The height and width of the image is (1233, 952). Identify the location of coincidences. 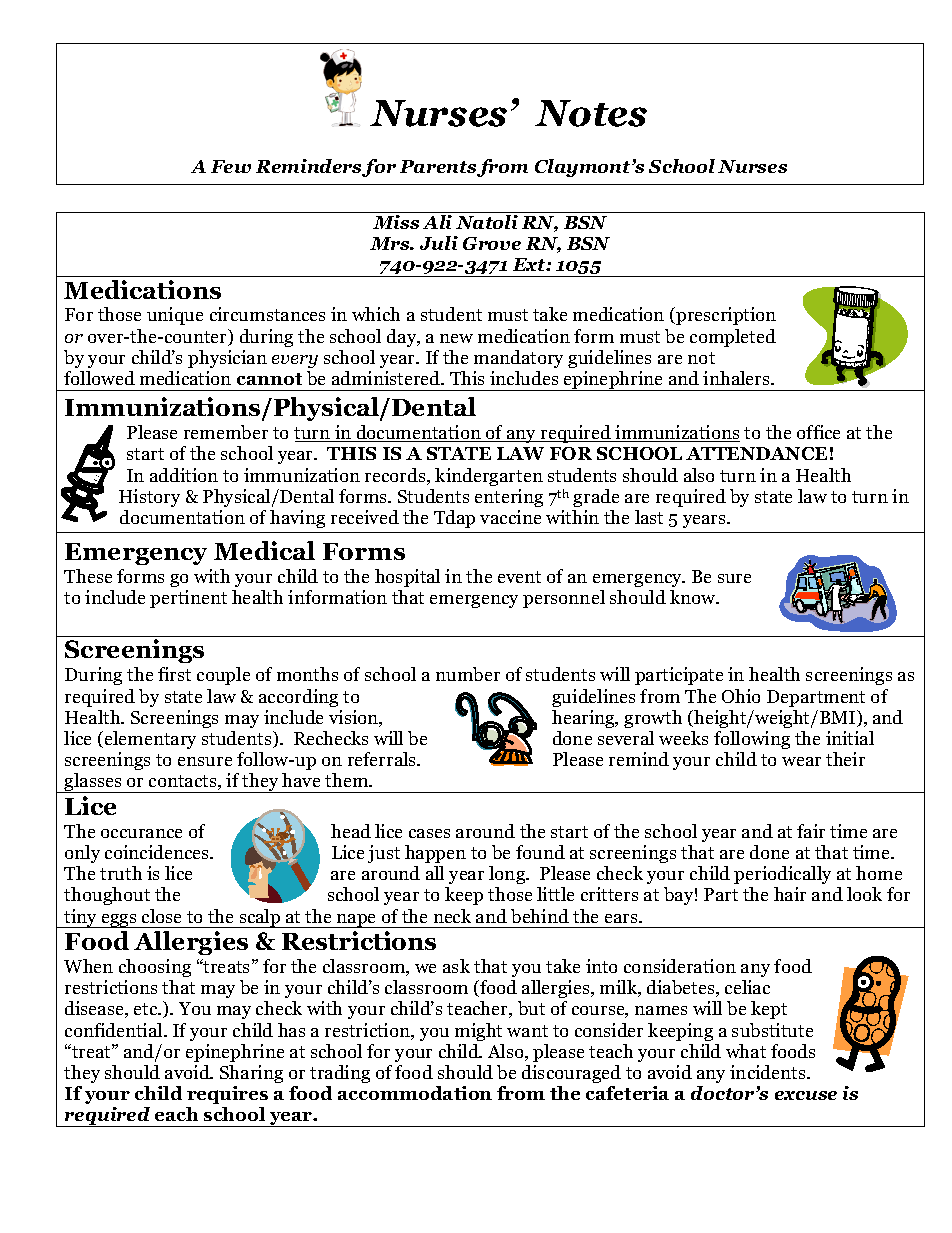
(158, 852).
